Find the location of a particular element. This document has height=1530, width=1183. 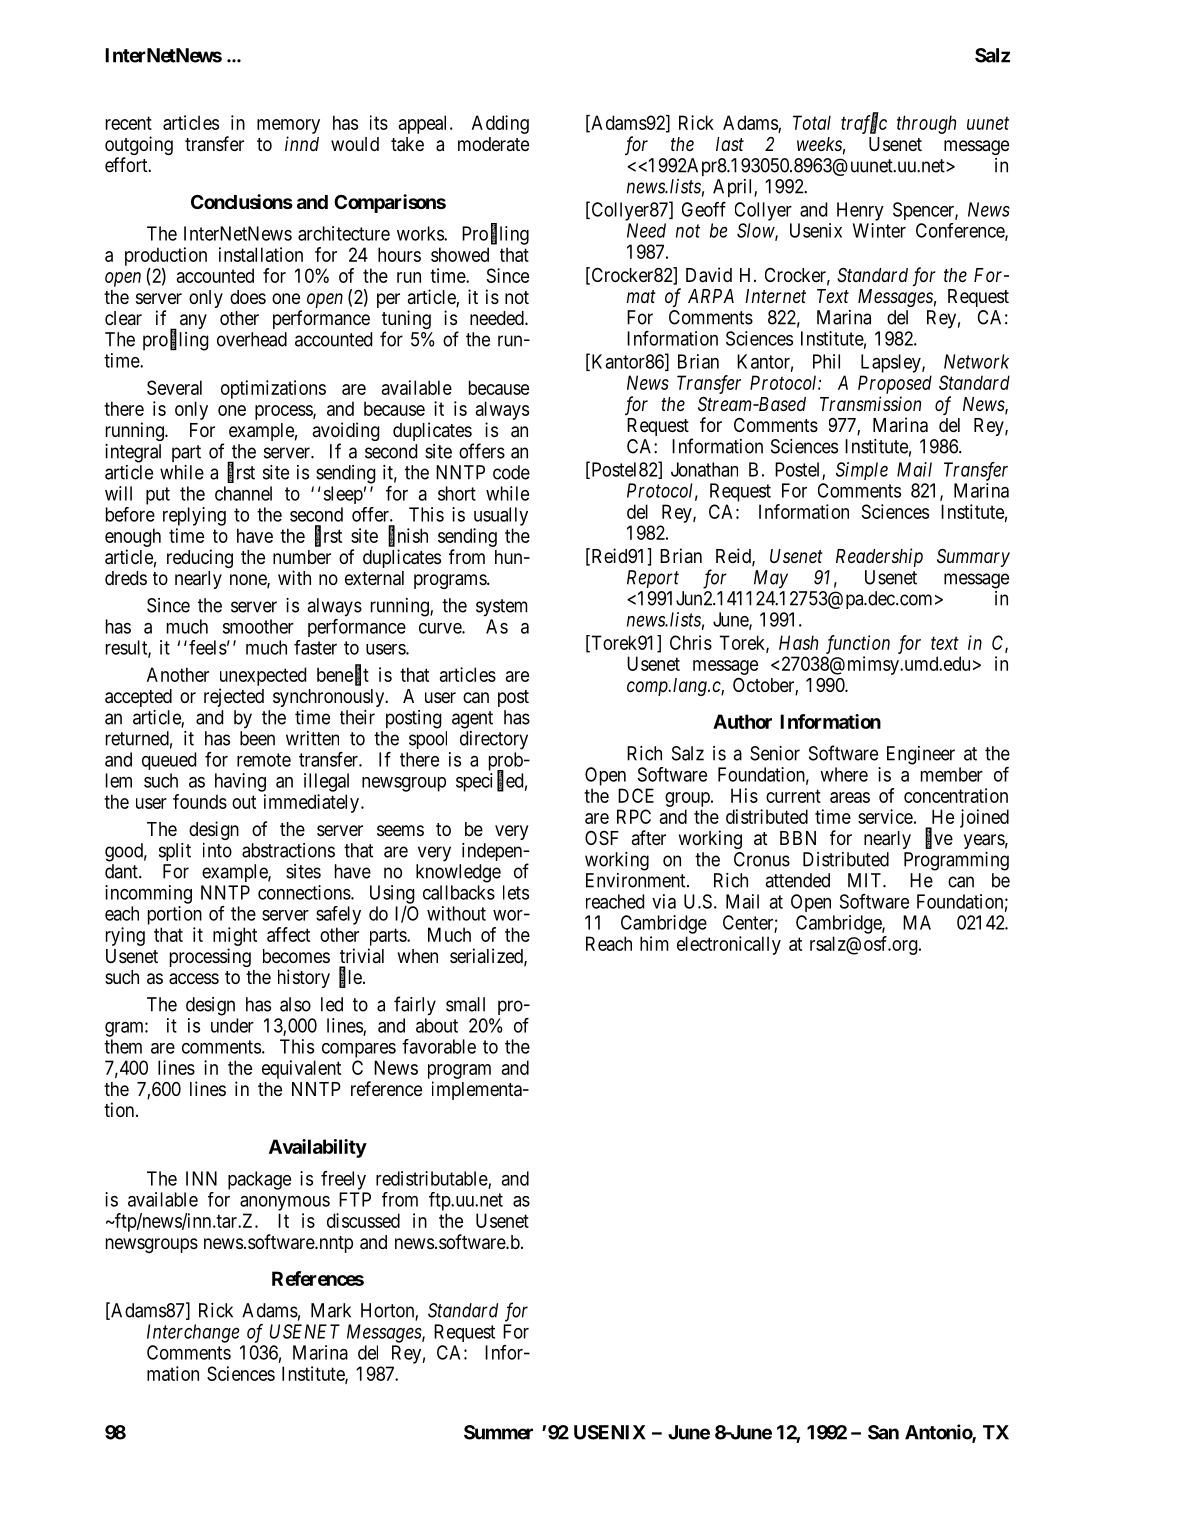

directory is located at coordinates (494, 740).
